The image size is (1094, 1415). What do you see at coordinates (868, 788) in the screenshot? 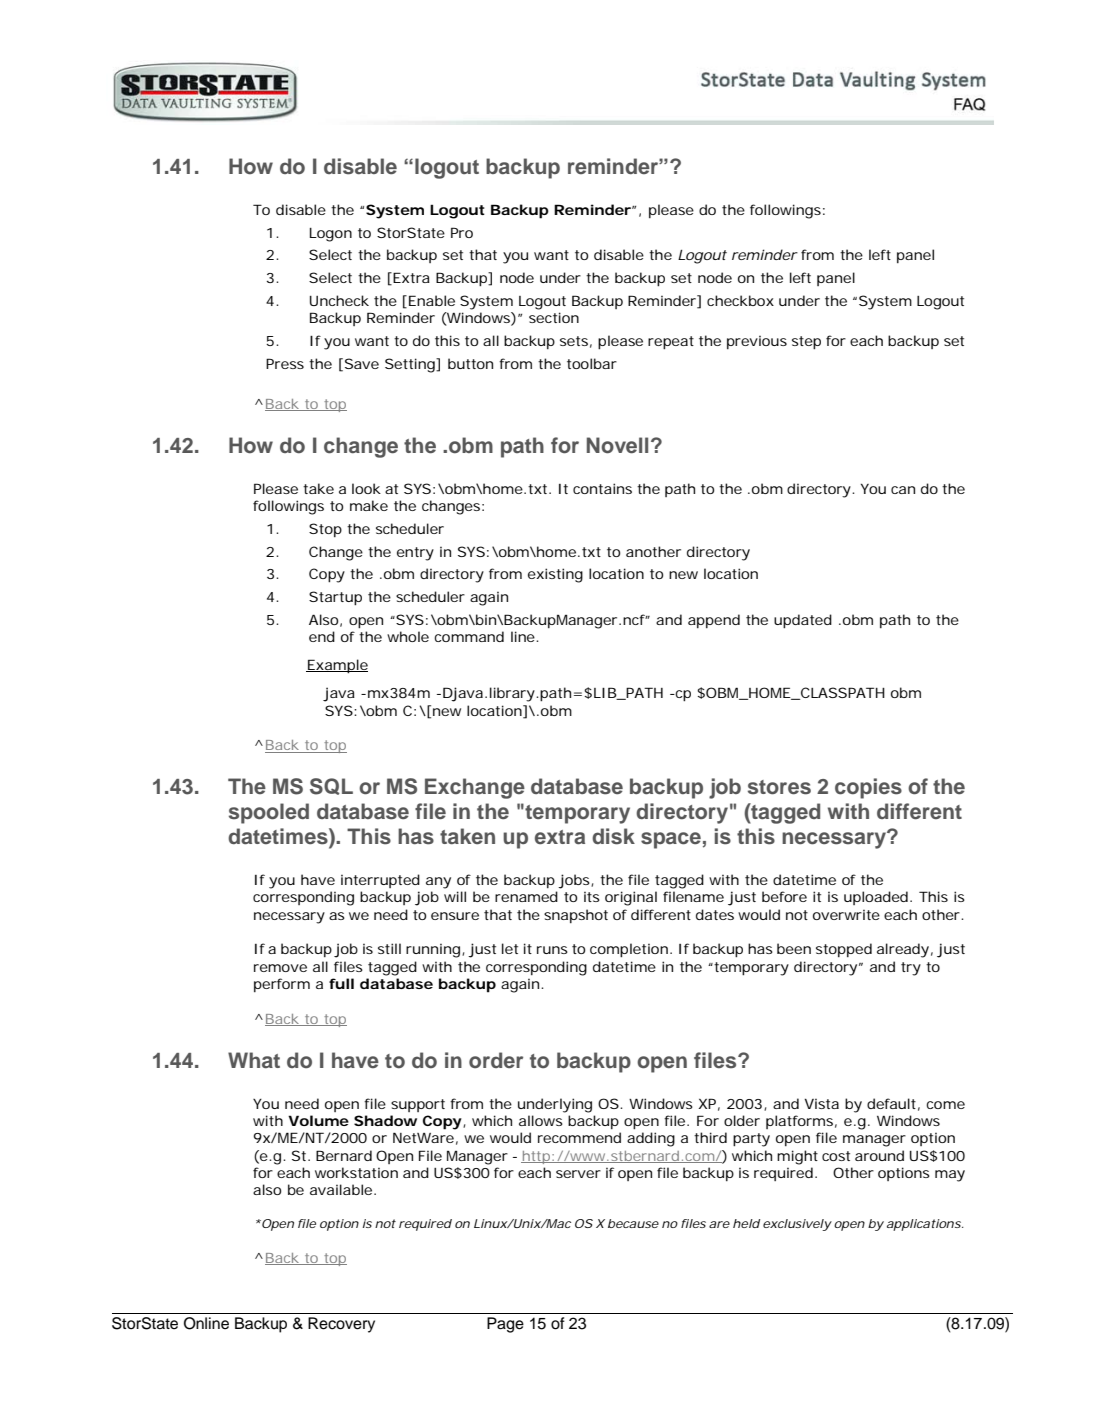
I see `copies` at bounding box center [868, 788].
